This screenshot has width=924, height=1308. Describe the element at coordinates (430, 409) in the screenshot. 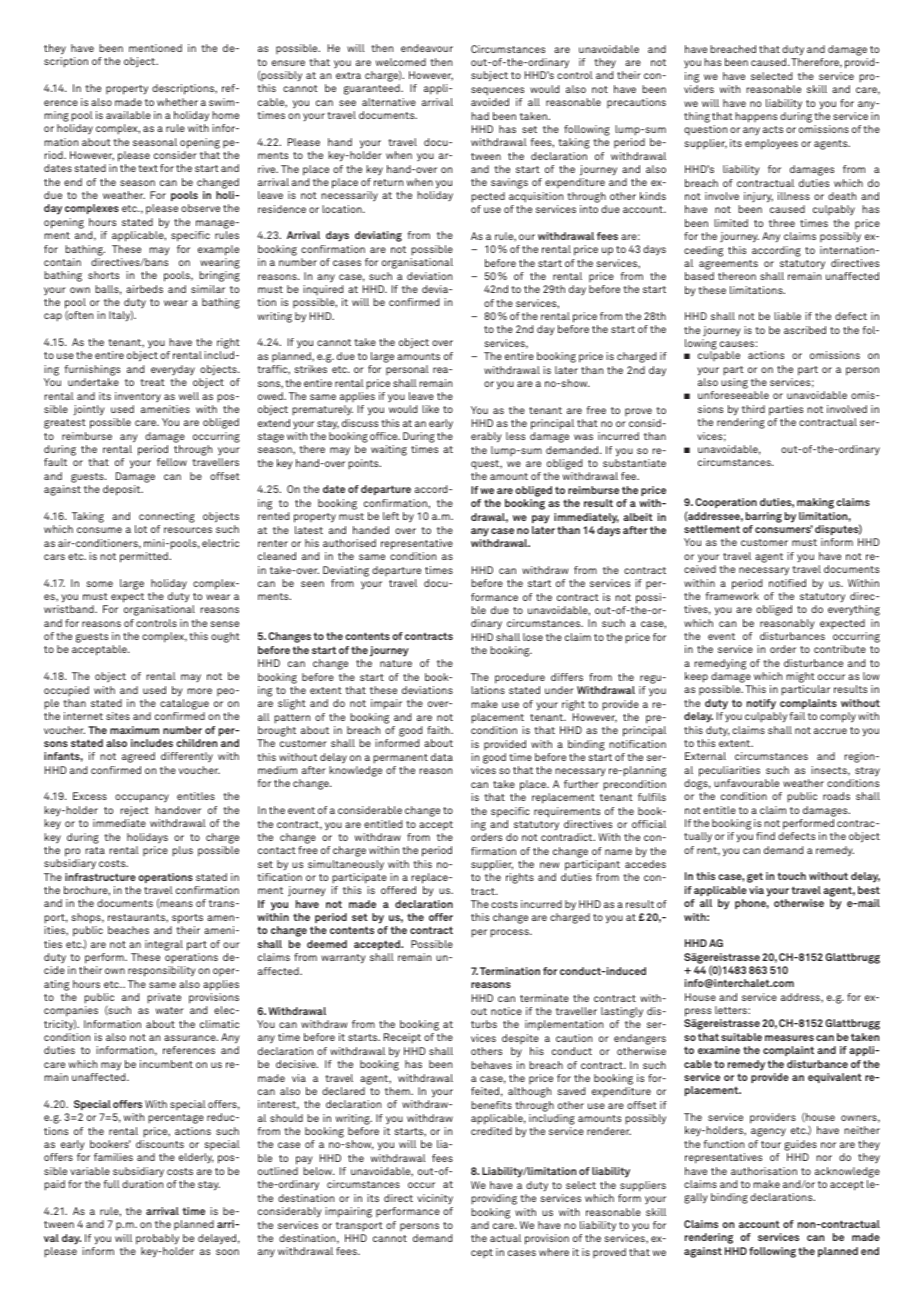

I see `like` at that location.
